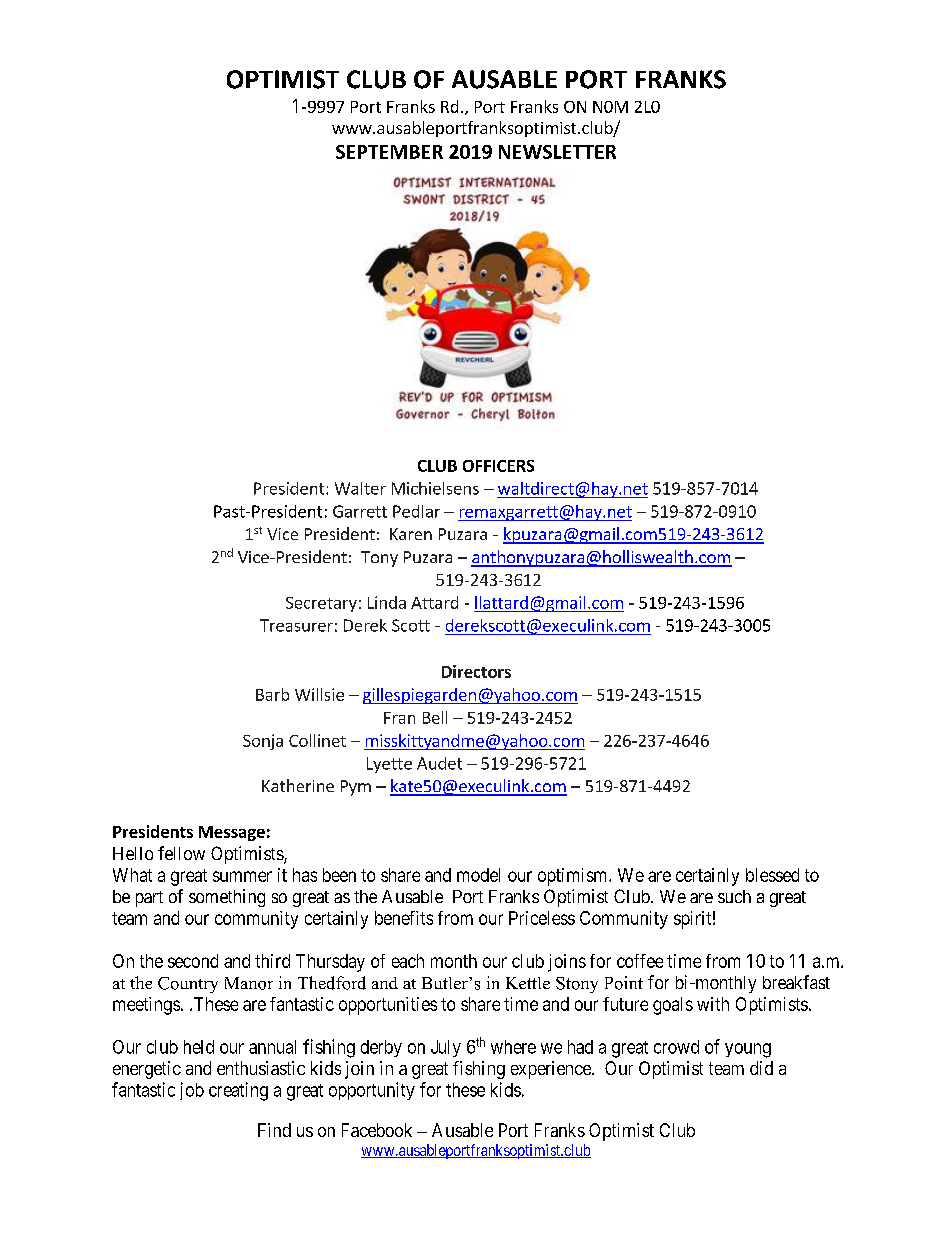 Image resolution: width=952 pixels, height=1233 pixels. What do you see at coordinates (387, 602) in the screenshot?
I see `Linda` at bounding box center [387, 602].
